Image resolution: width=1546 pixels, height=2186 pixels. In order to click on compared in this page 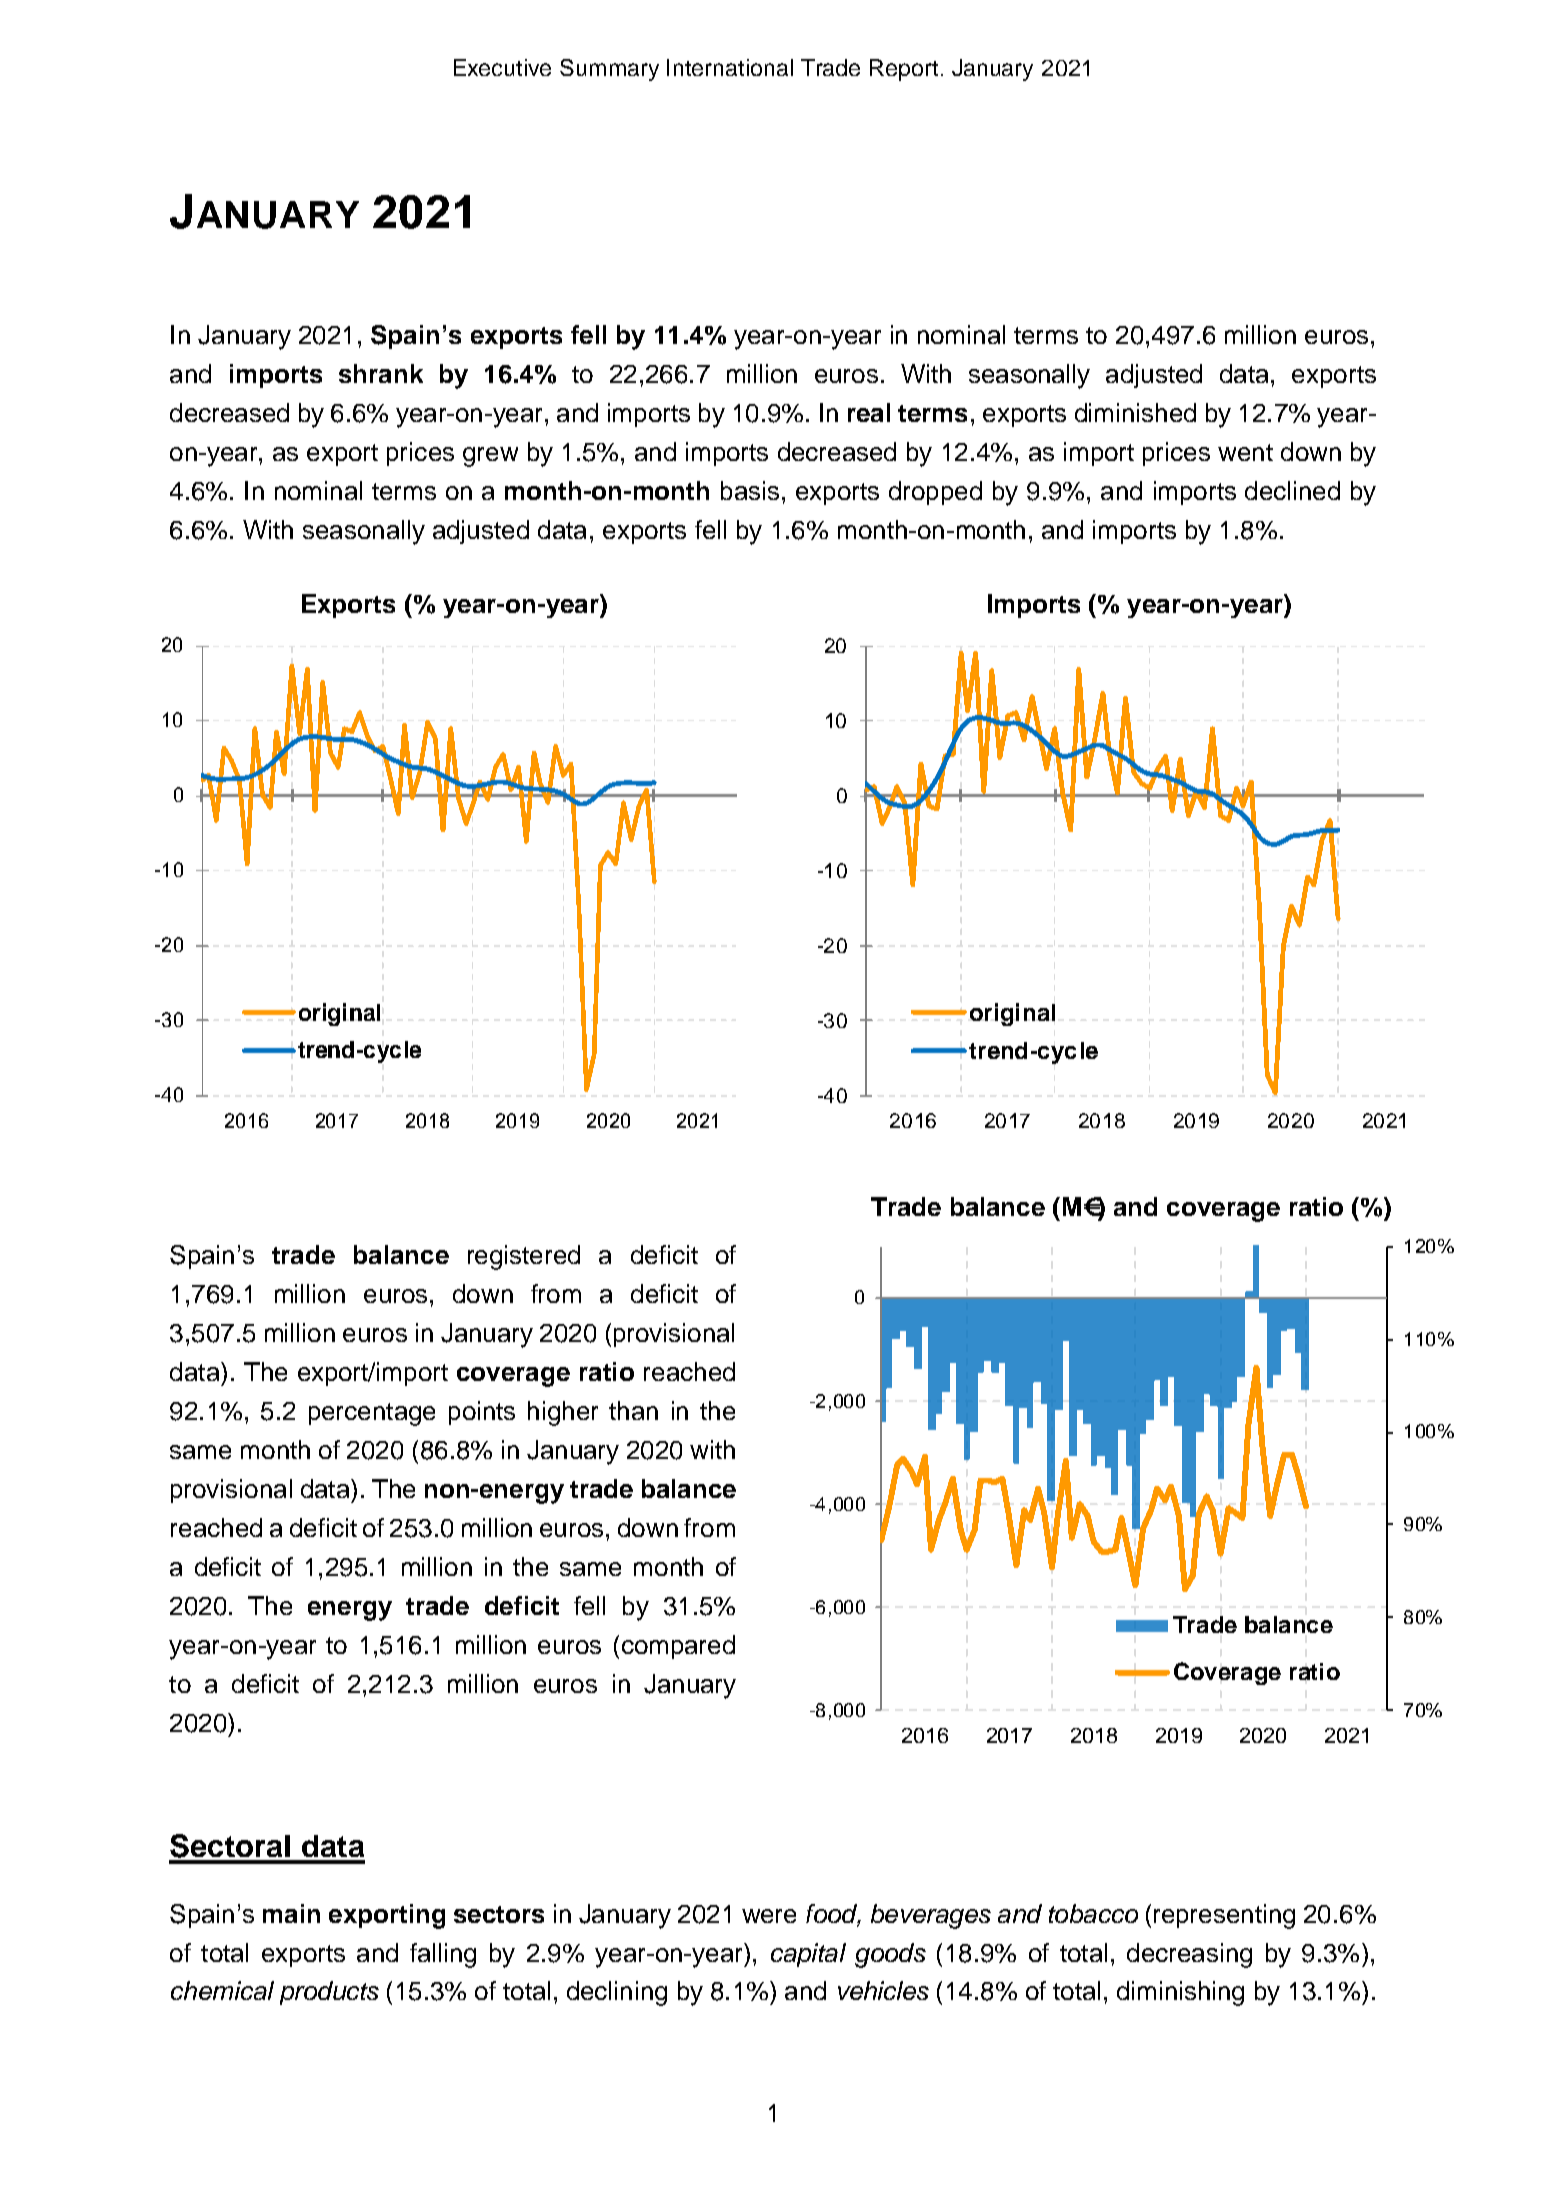, I will do `click(678, 1647)`.
